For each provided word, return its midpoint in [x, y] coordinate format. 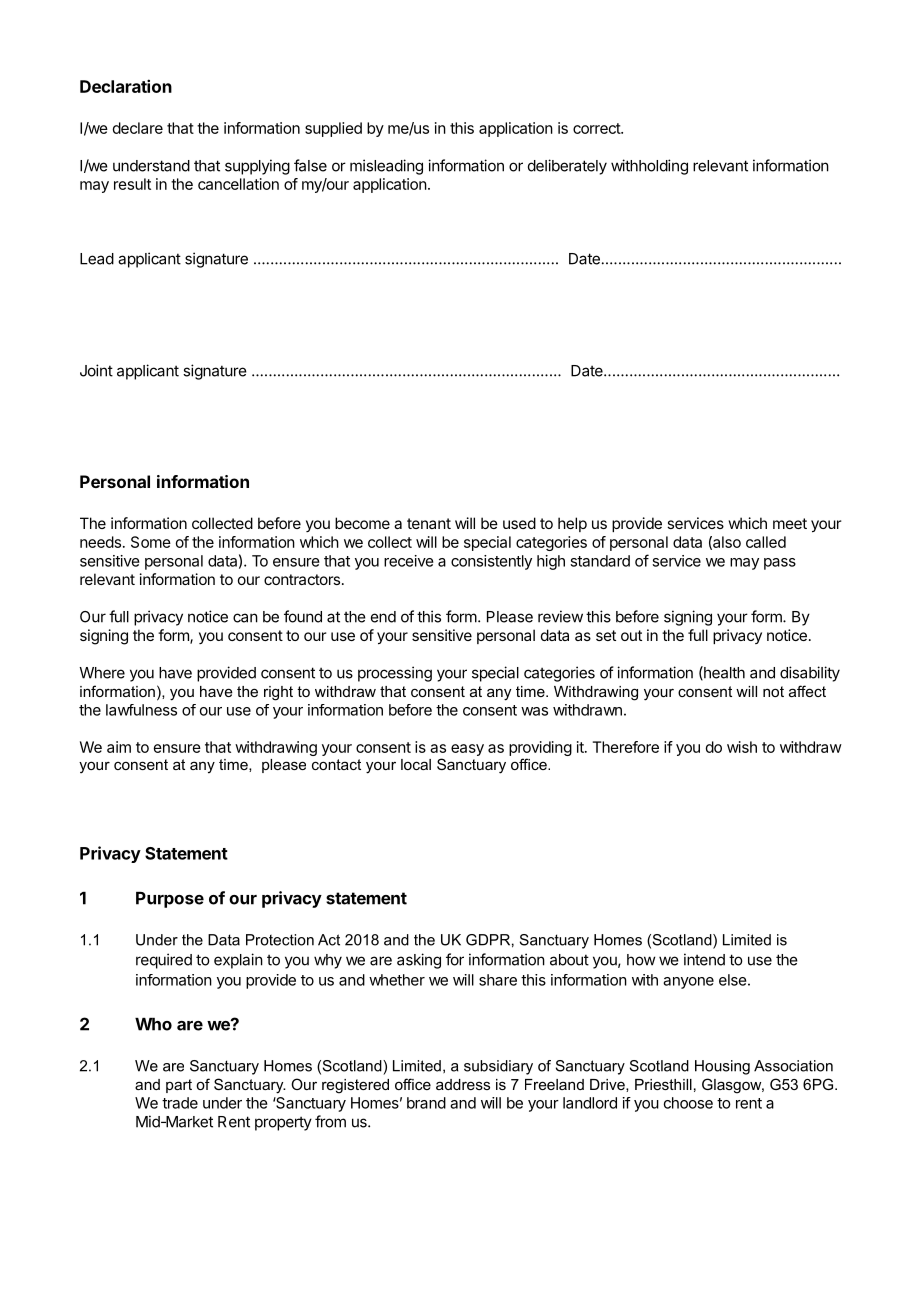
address [463, 1084]
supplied [333, 129]
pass [780, 564]
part [179, 1086]
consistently [491, 562]
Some [151, 542]
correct [597, 128]
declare [138, 128]
